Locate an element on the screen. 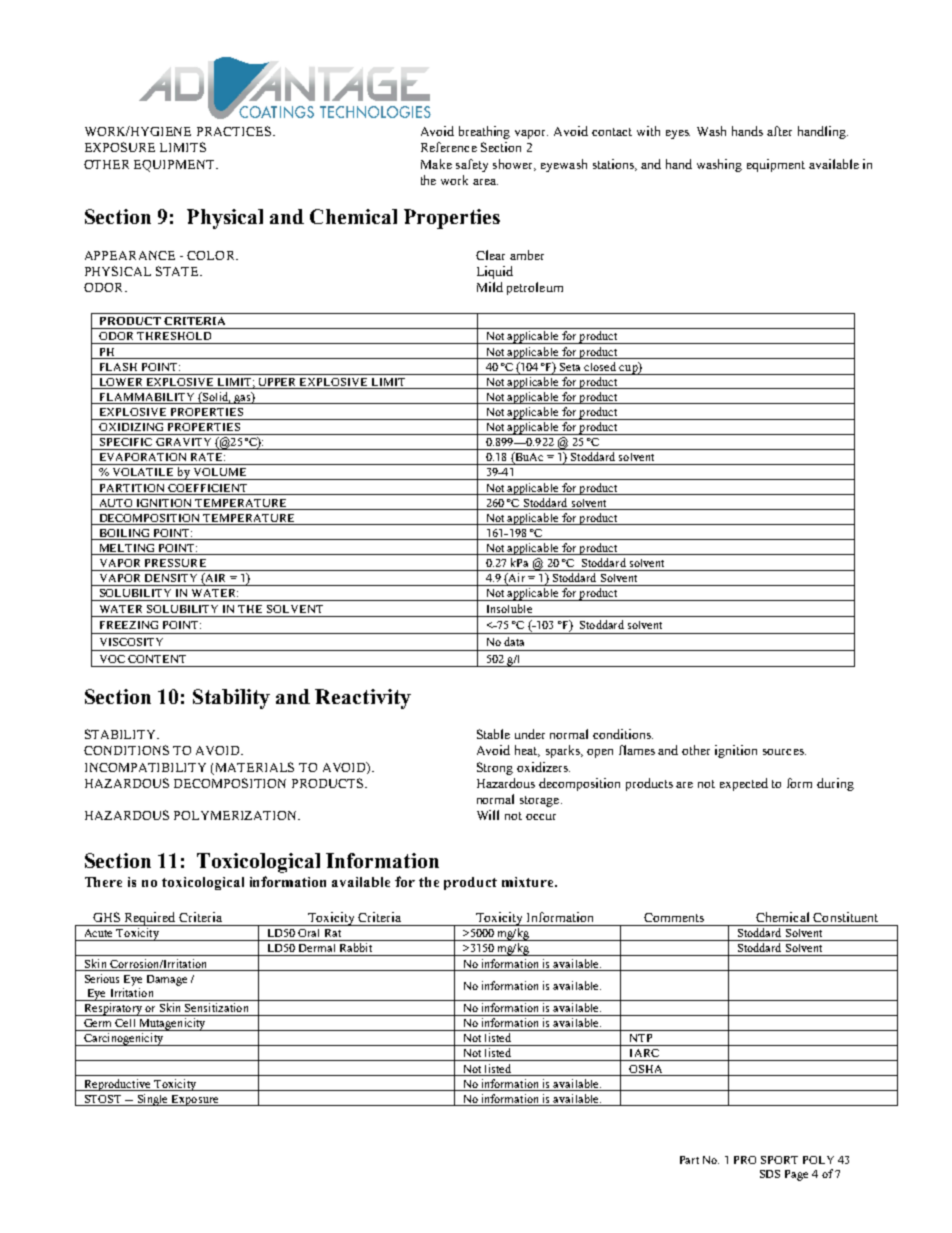 Image resolution: width=952 pixels, height=1233 pixels. Strong is located at coordinates (495, 768).
